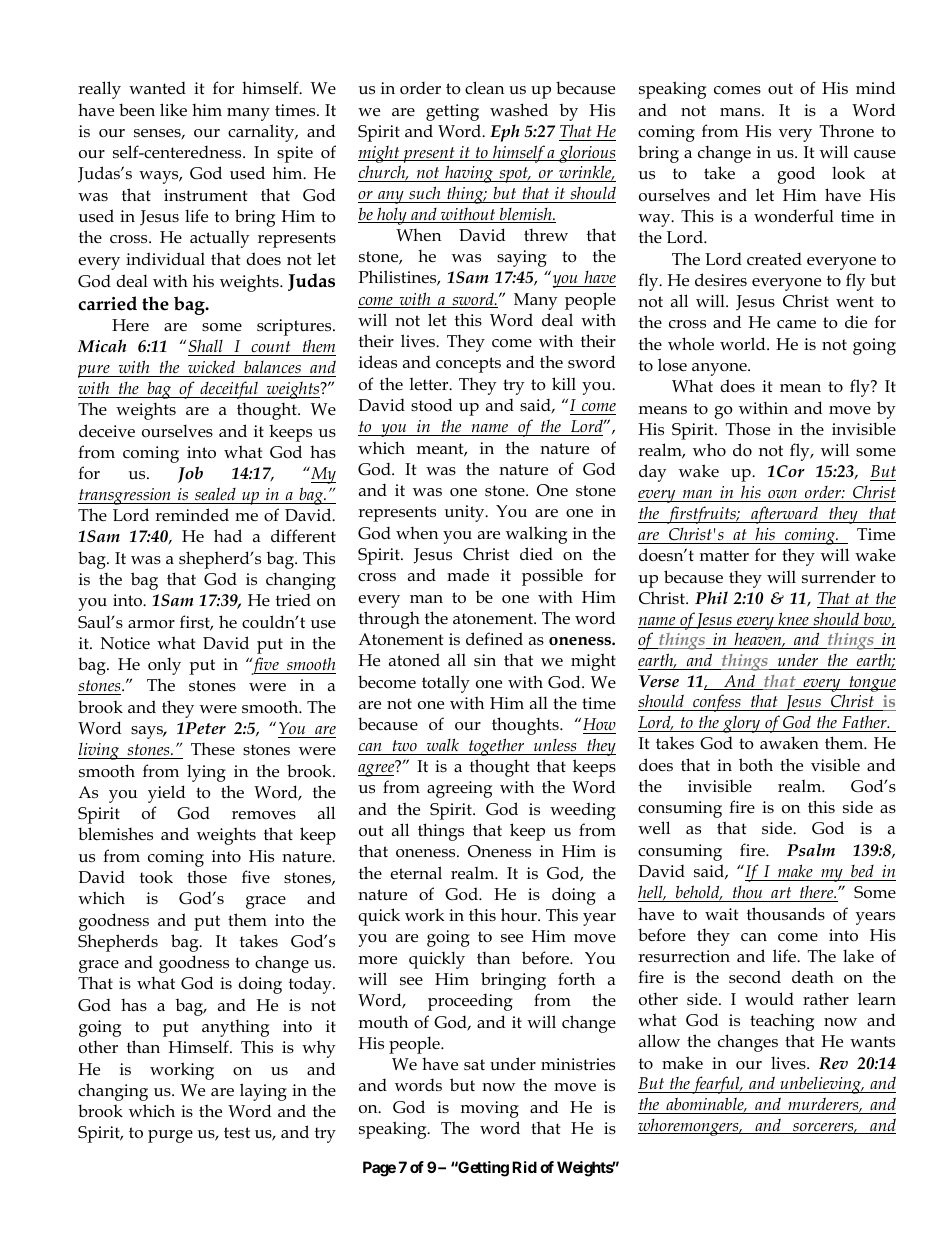 This screenshot has width=952, height=1233. I want to click on Rev, so click(833, 1063).
